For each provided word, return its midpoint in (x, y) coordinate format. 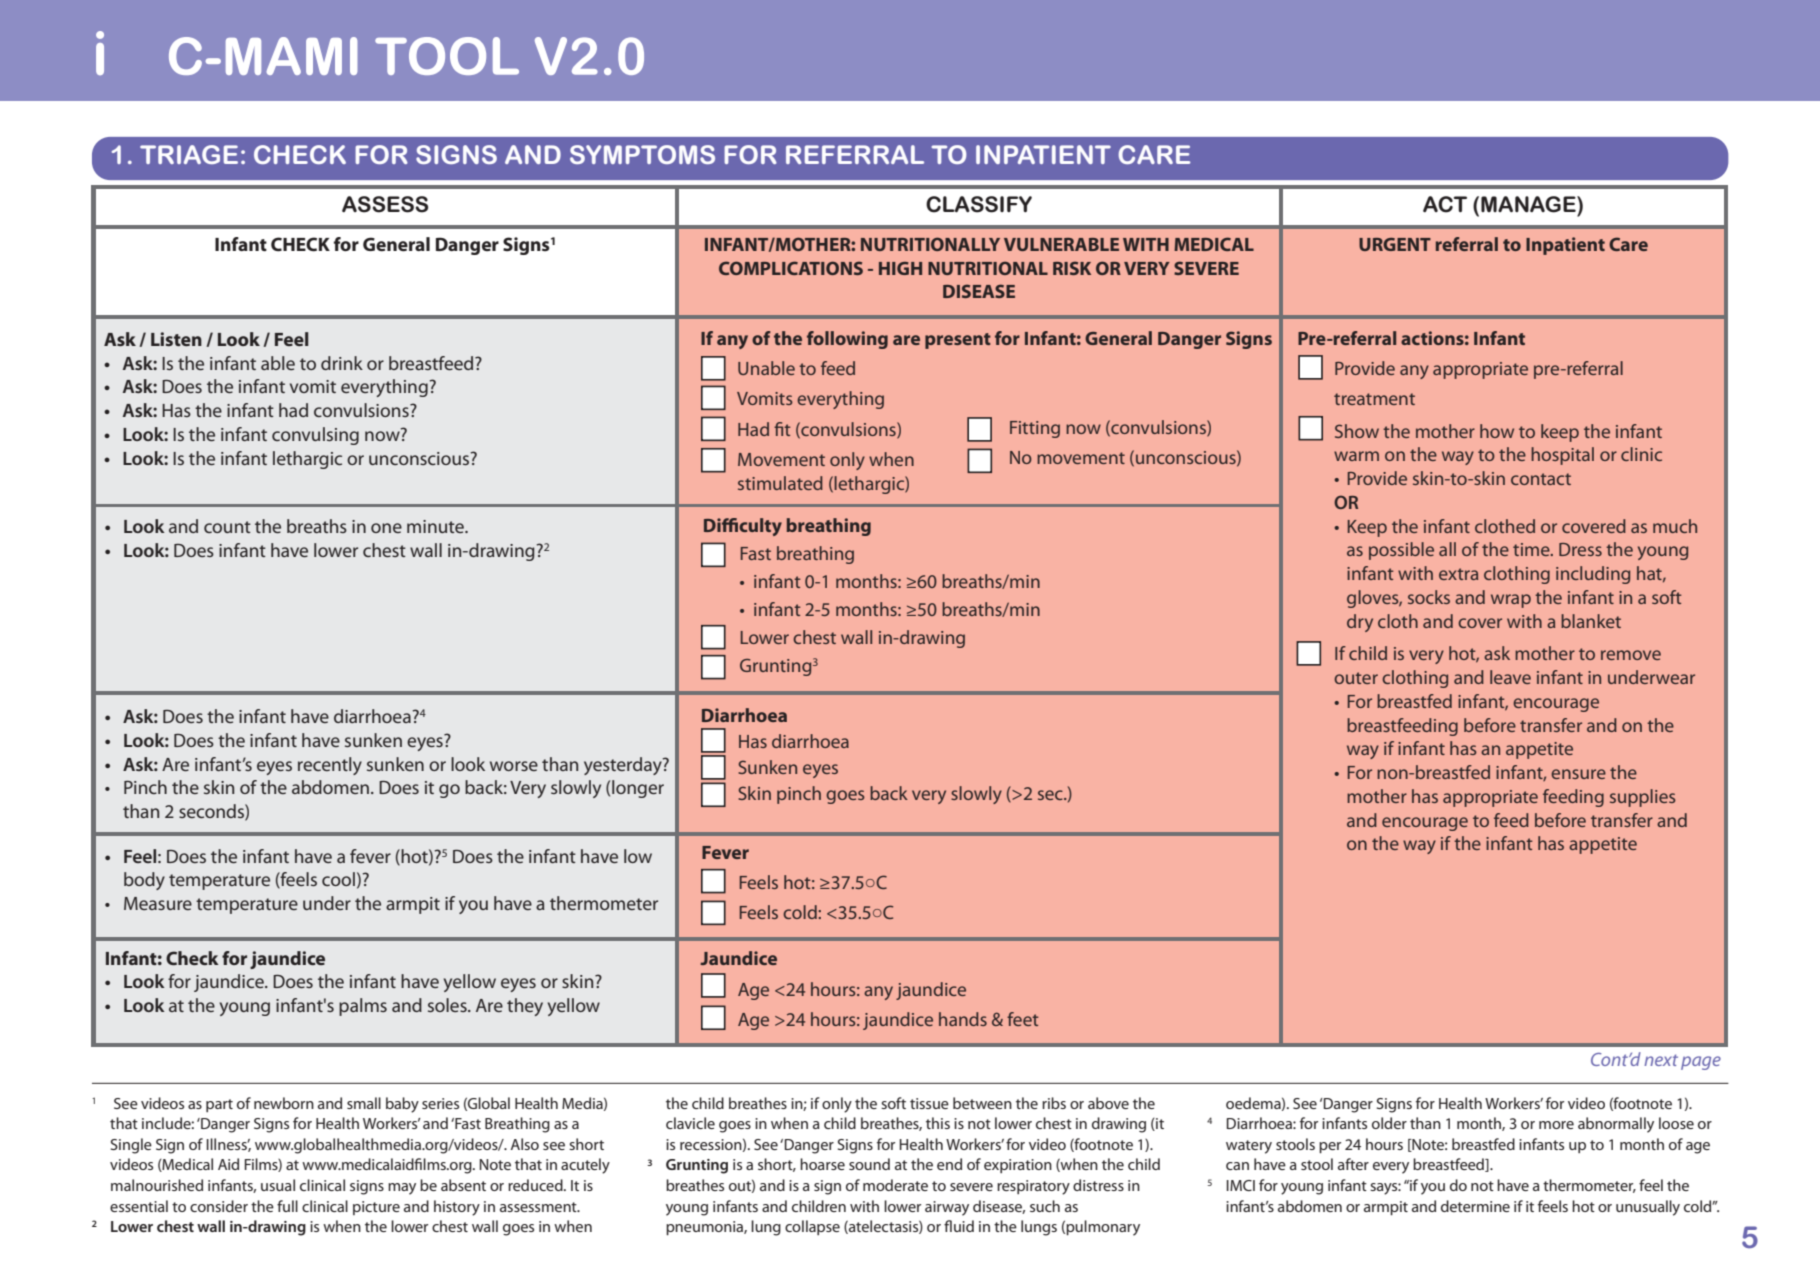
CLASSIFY (979, 204)
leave (1510, 677)
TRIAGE (189, 154)
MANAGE (1529, 204)
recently (330, 766)
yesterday (624, 766)
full (287, 1206)
